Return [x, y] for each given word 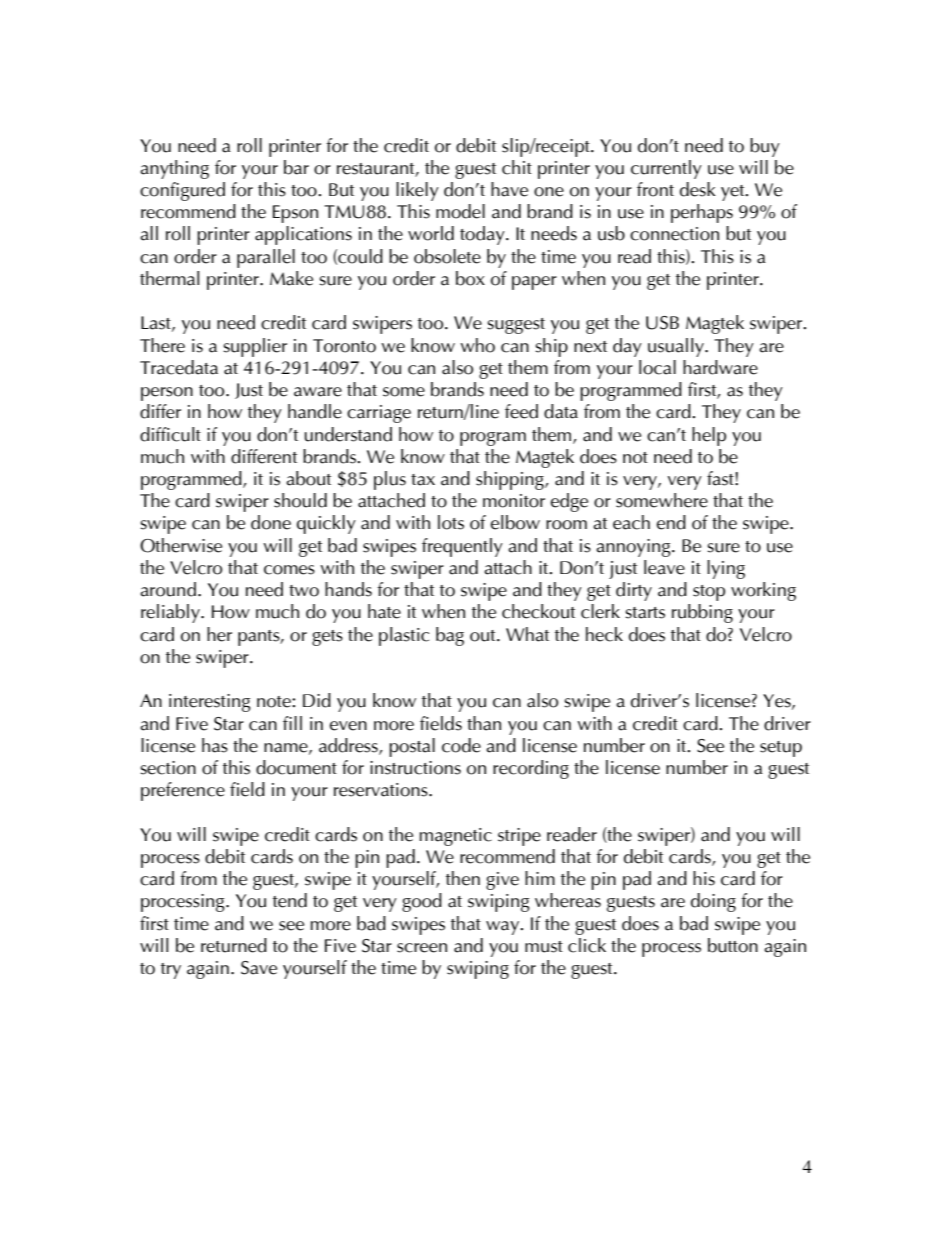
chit [517, 167]
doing [713, 902]
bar [296, 167]
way [504, 928]
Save [259, 968]
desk [698, 189]
